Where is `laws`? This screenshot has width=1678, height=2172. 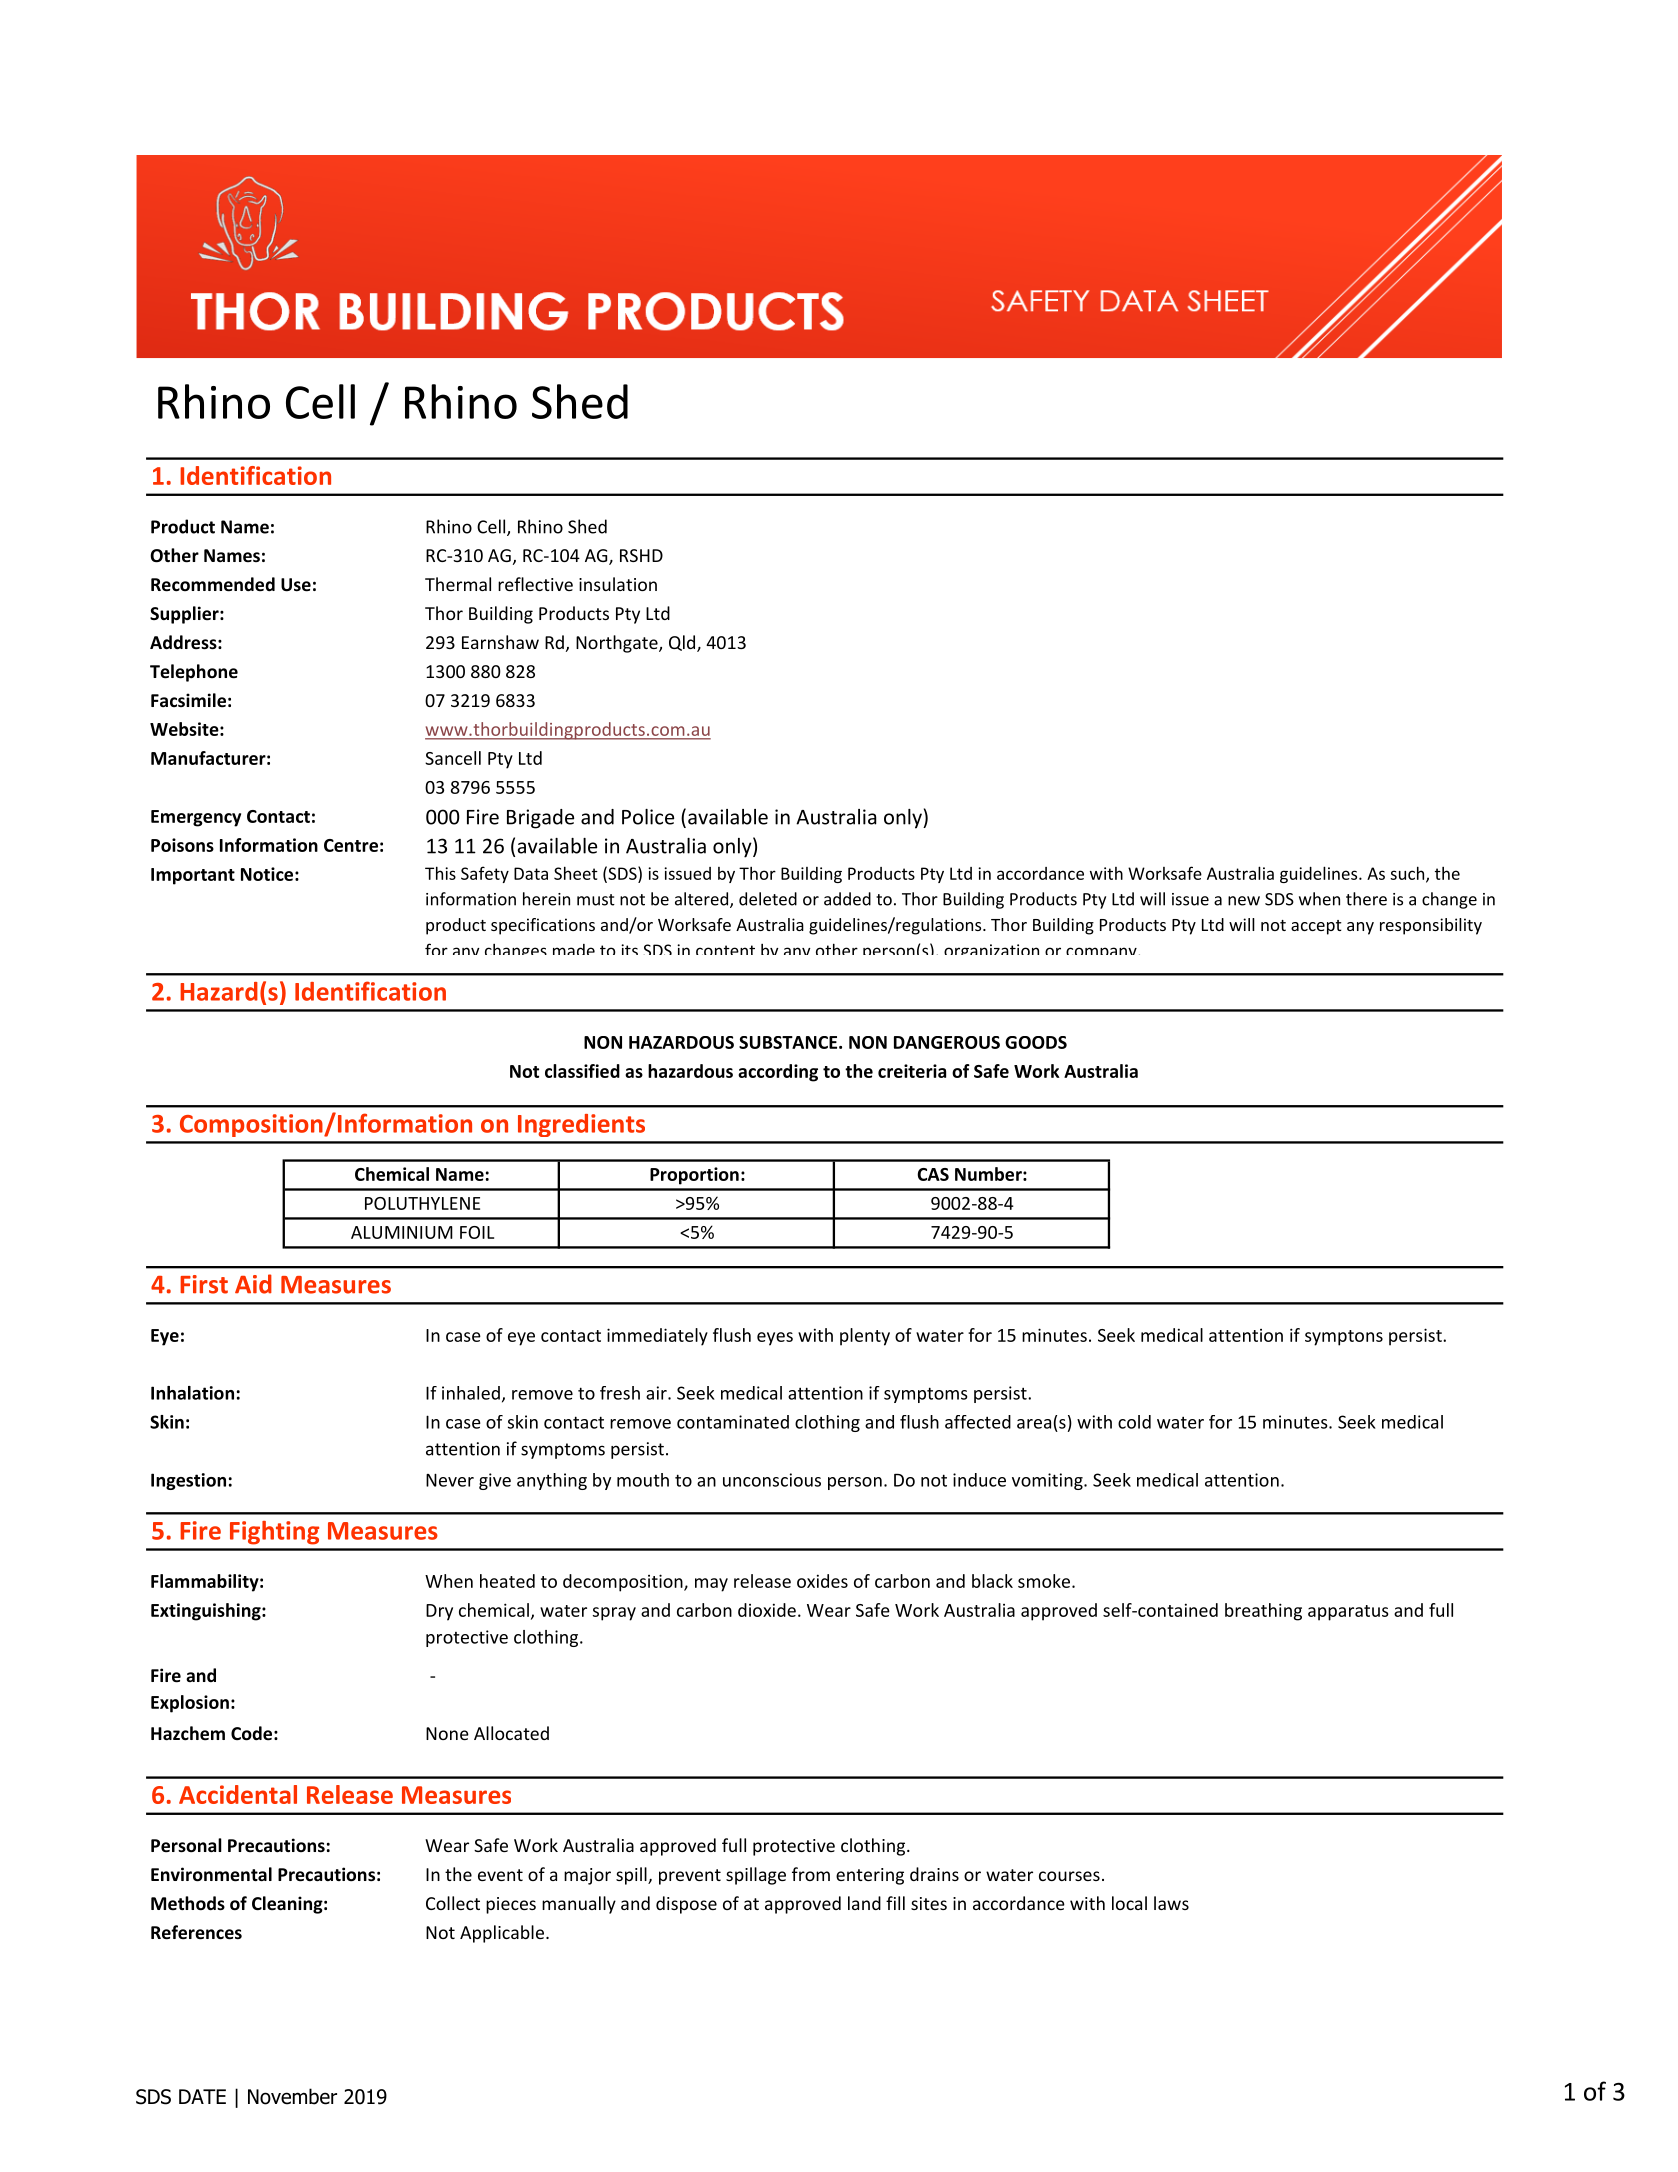
laws is located at coordinates (1171, 1903).
